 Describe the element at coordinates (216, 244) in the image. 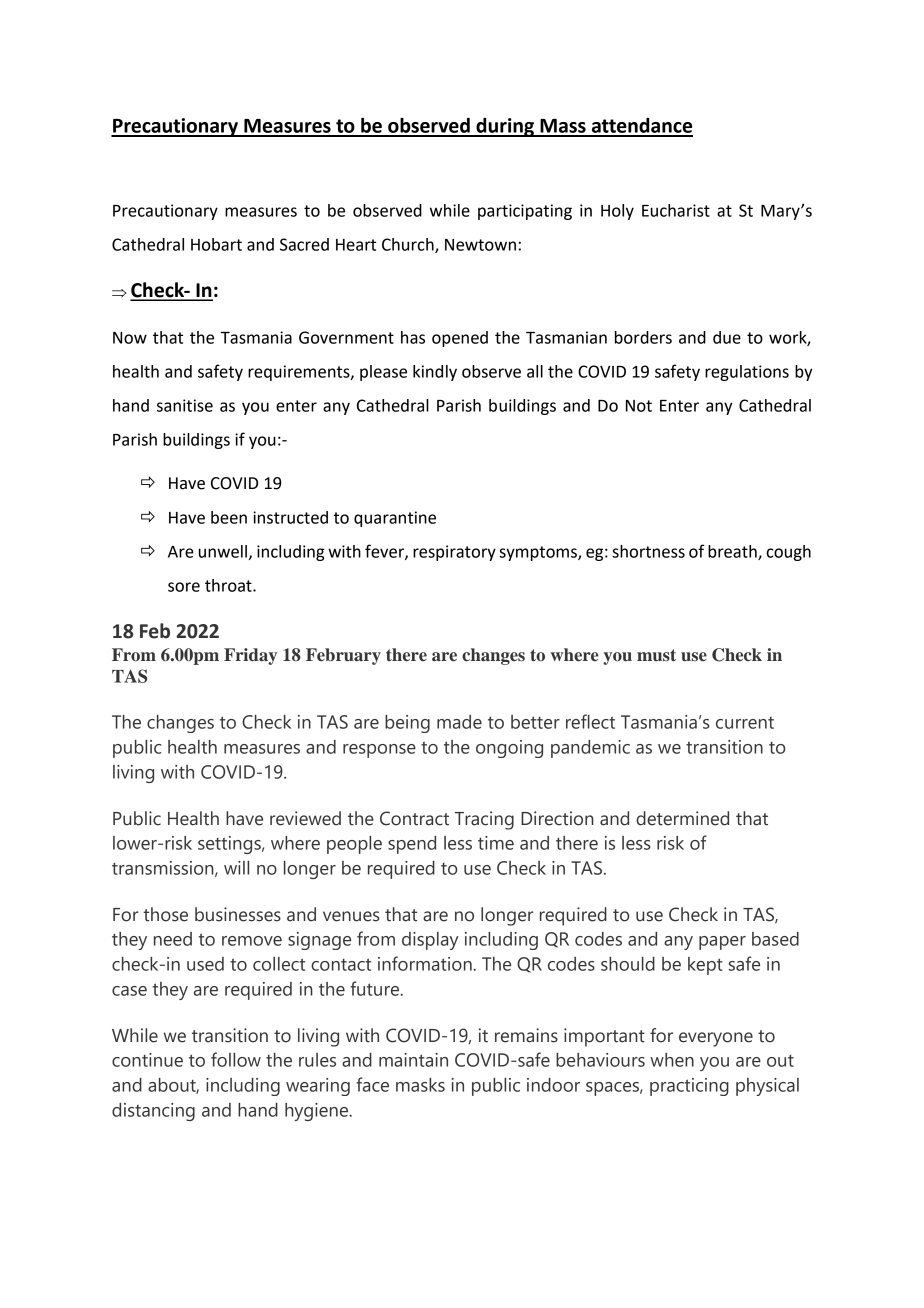

I see `Hobart` at that location.
